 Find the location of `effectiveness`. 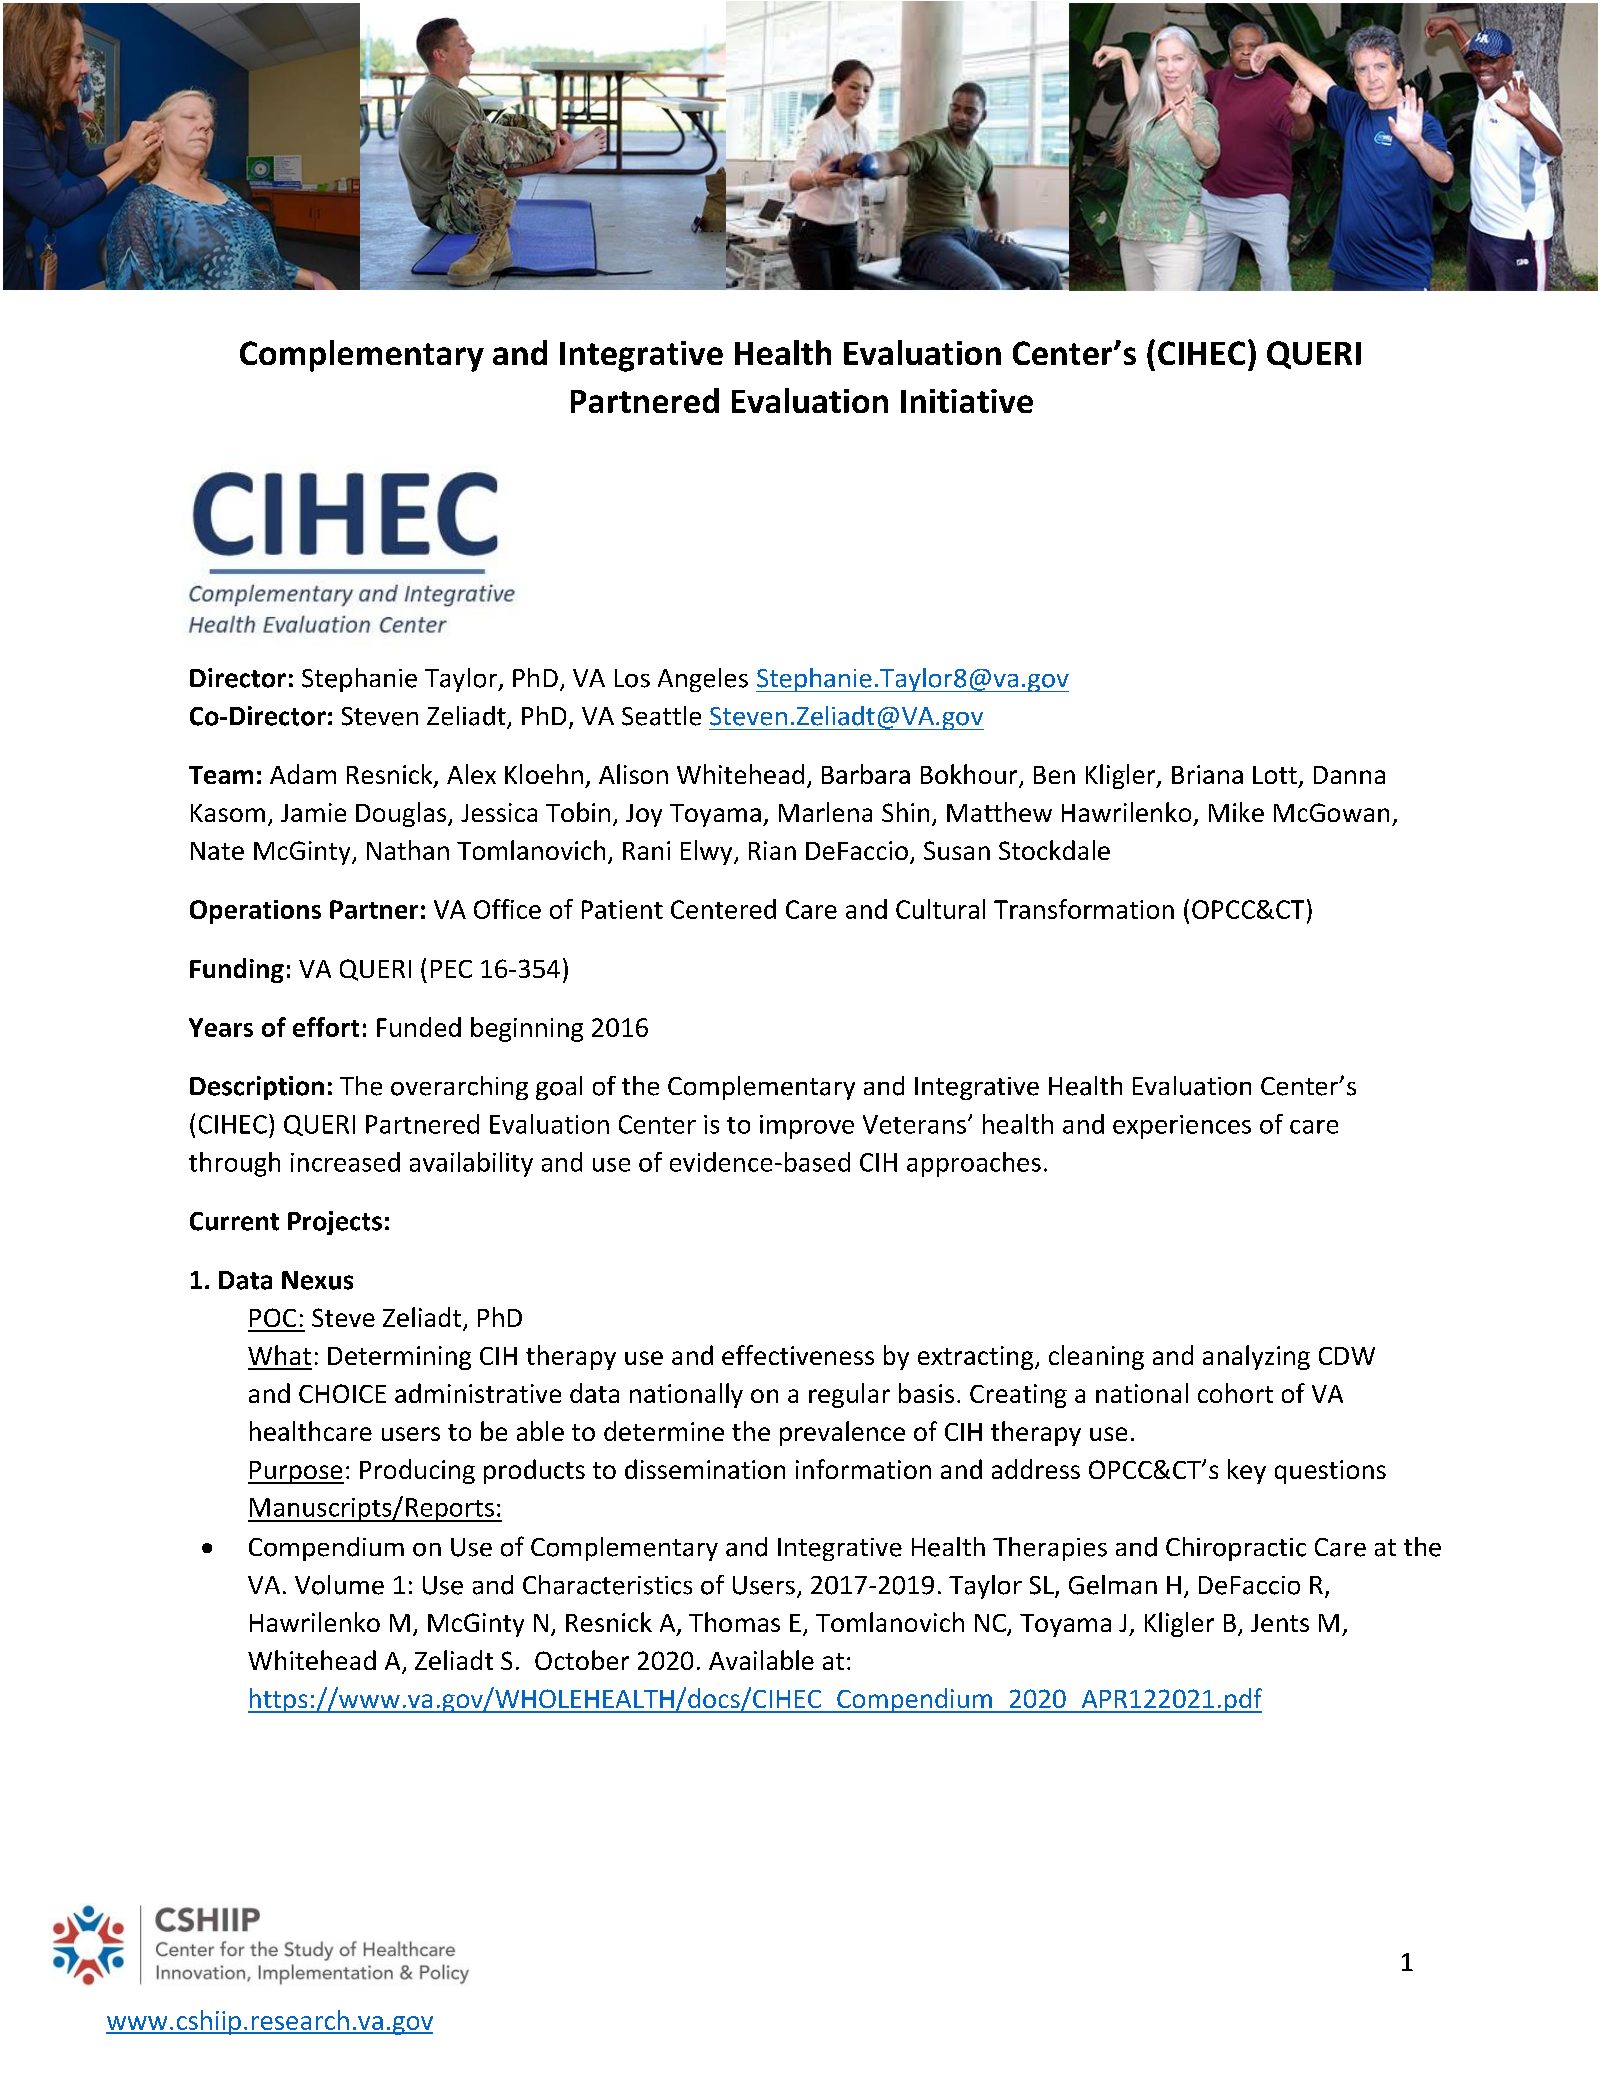

effectiveness is located at coordinates (798, 1355).
